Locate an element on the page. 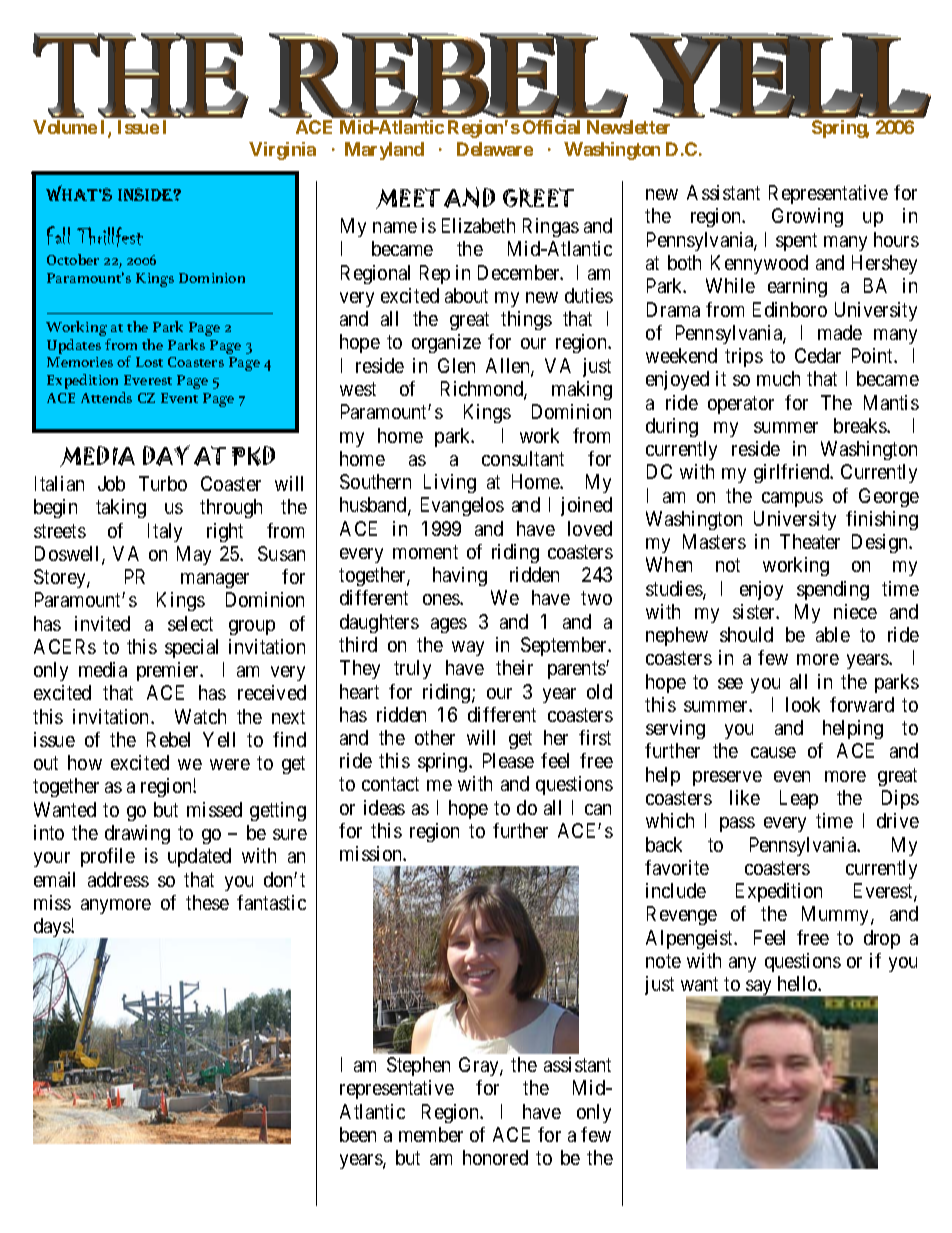 Image resolution: width=952 pixels, height=1233 pixels. Growing is located at coordinates (807, 217).
